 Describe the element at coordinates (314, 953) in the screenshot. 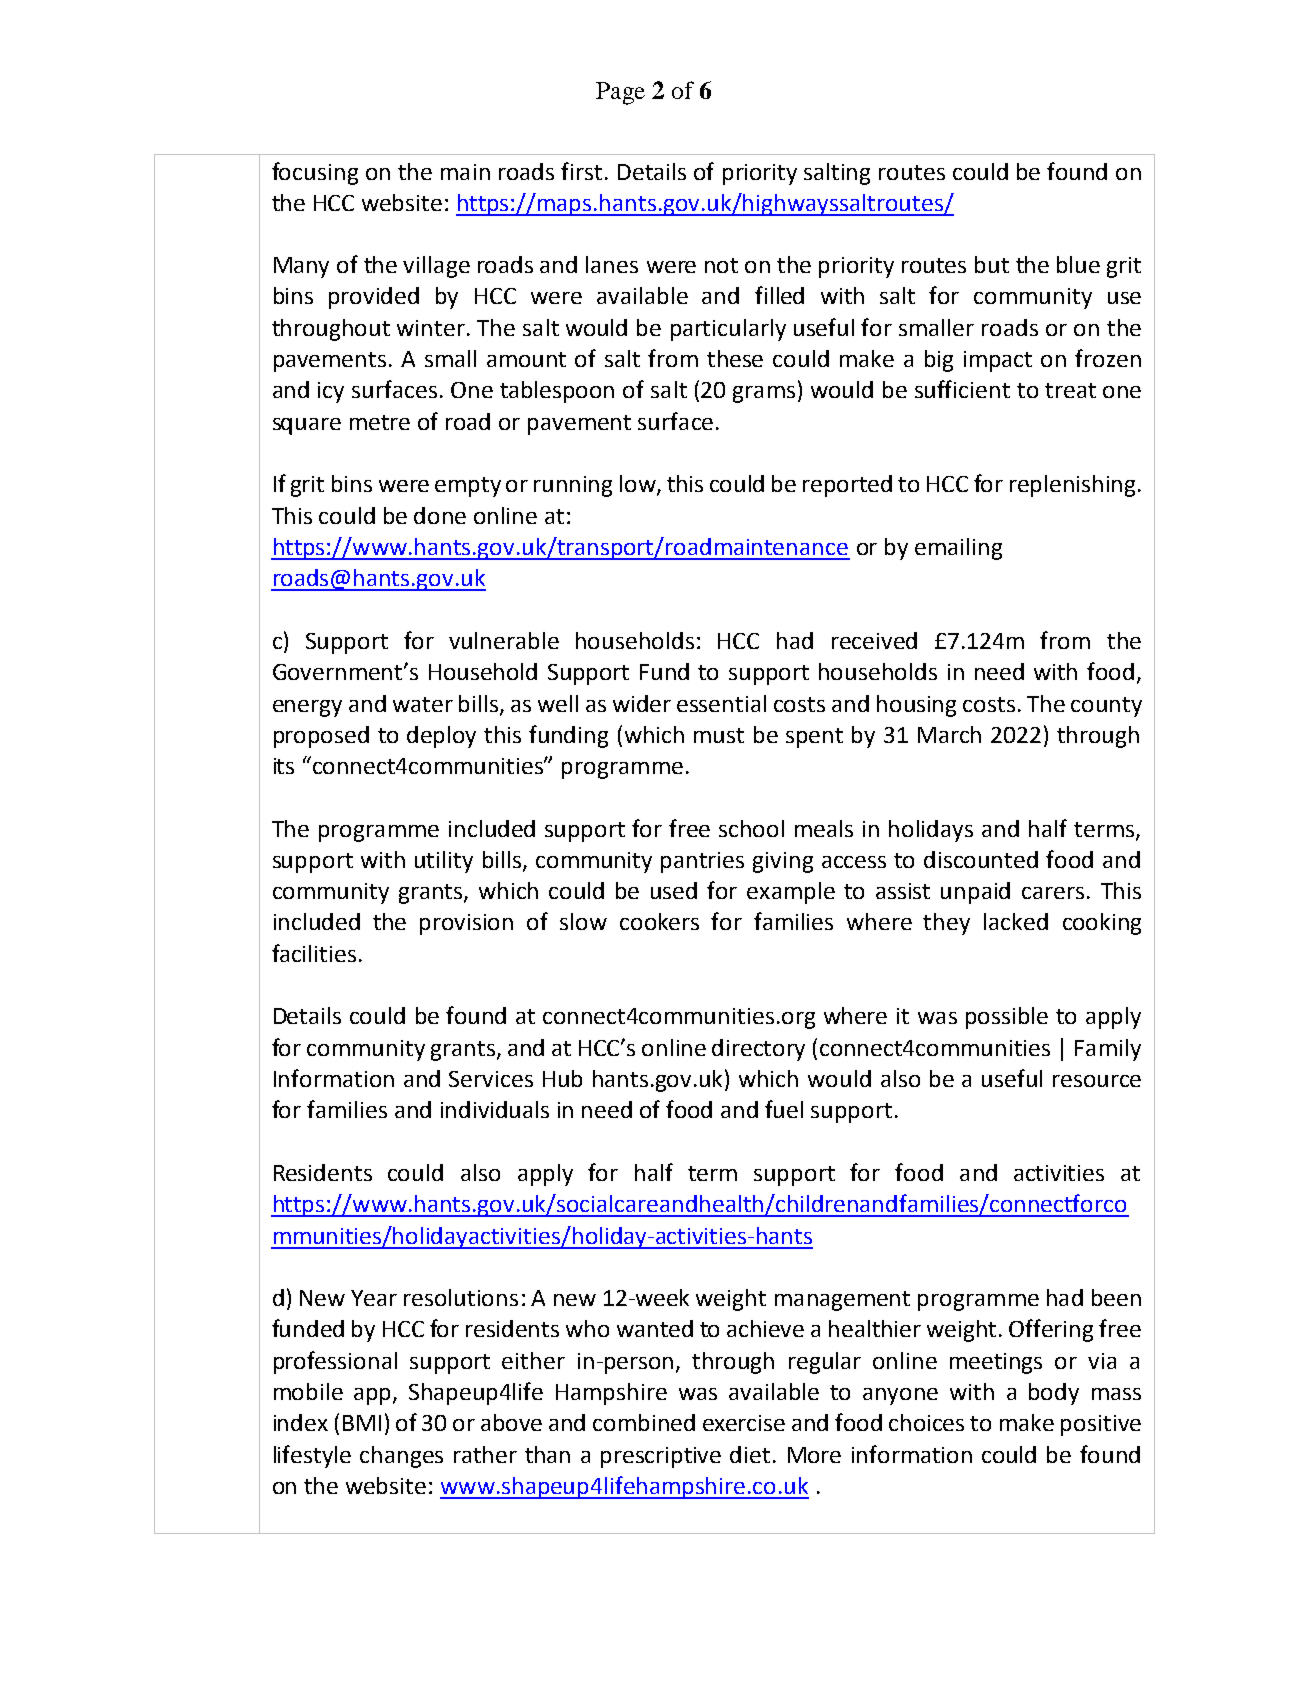

I see `facilities` at that location.
